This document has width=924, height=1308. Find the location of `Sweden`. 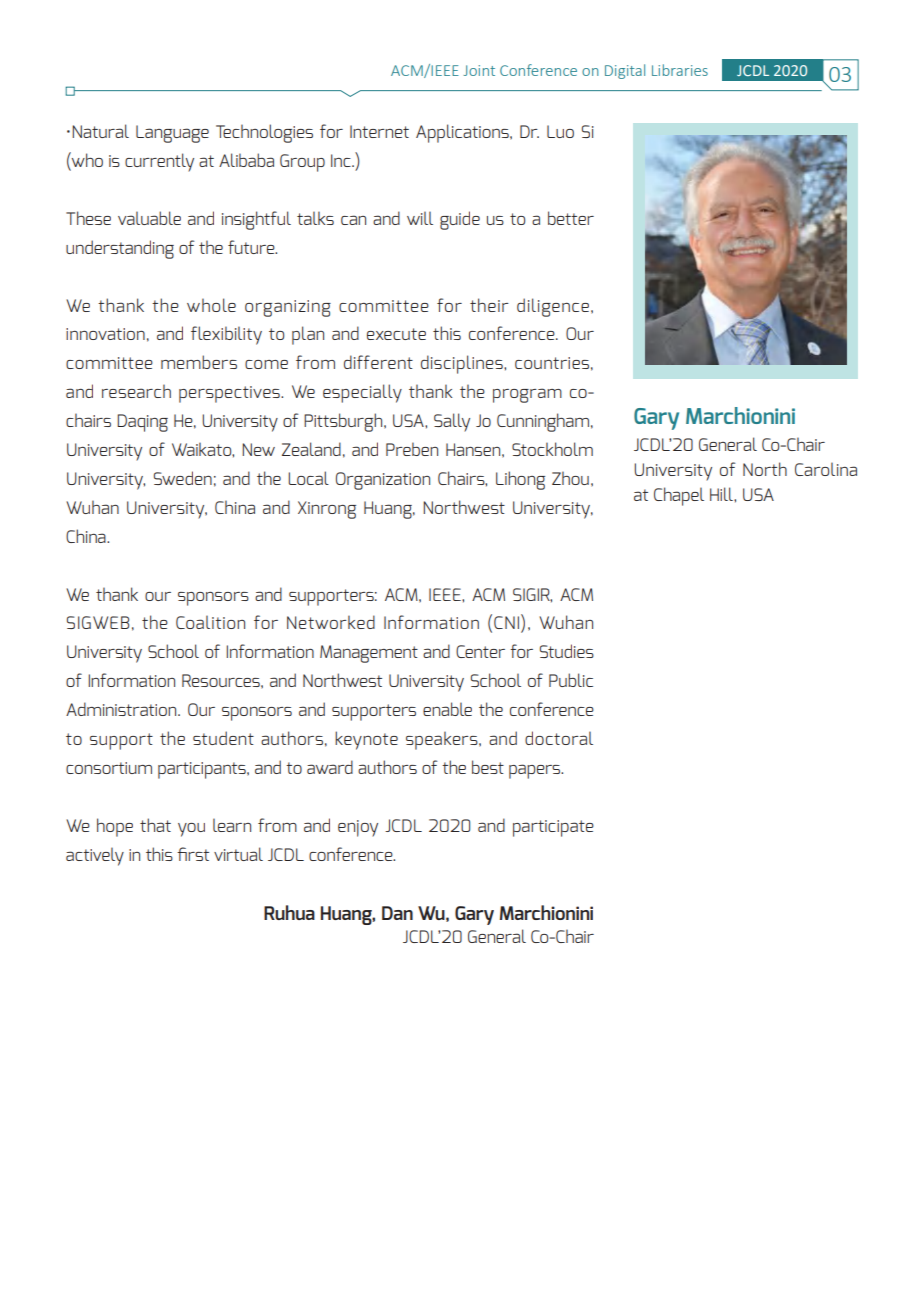

Sweden is located at coordinates (183, 478).
